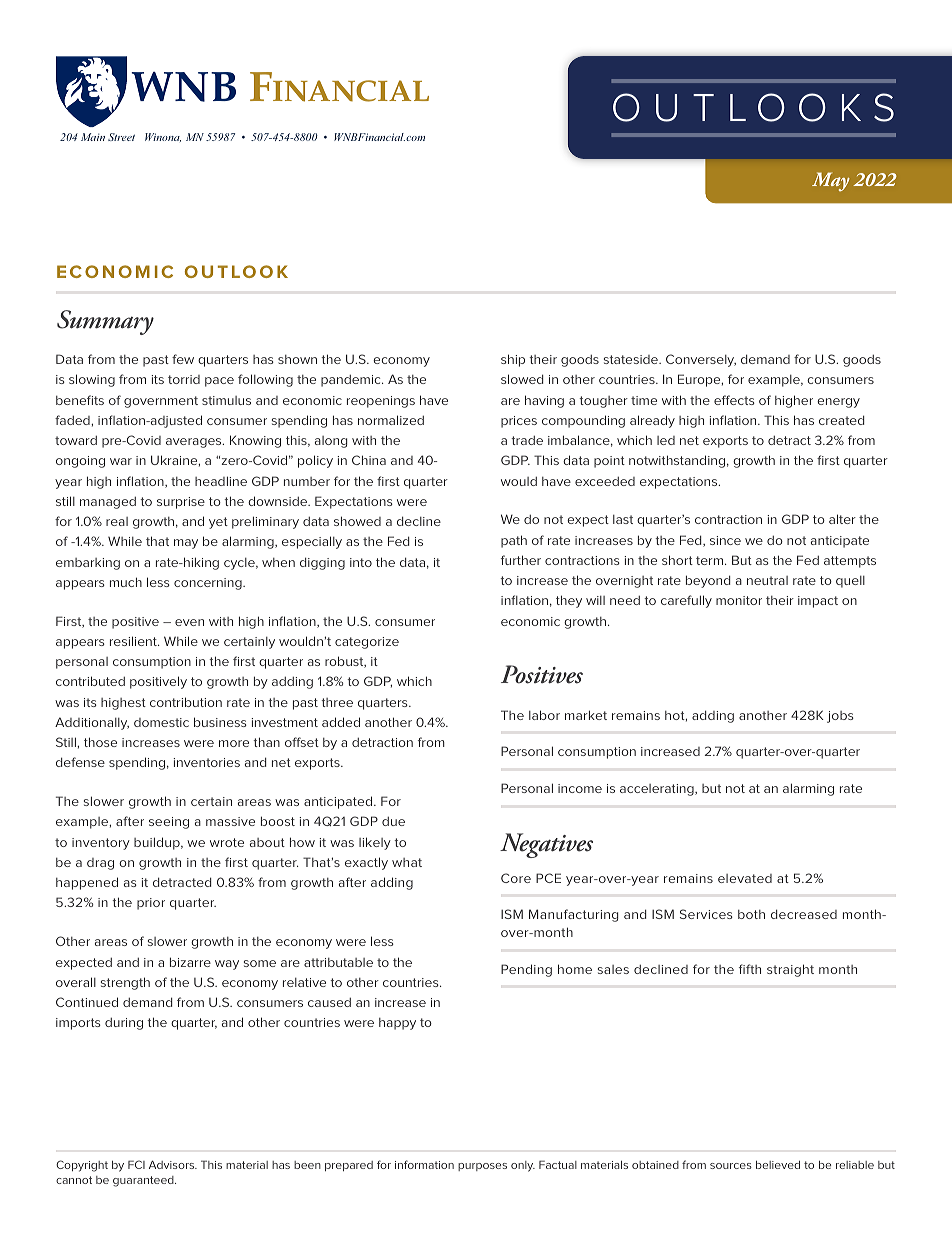 The width and height of the screenshot is (952, 1233). I want to click on few, so click(183, 359).
